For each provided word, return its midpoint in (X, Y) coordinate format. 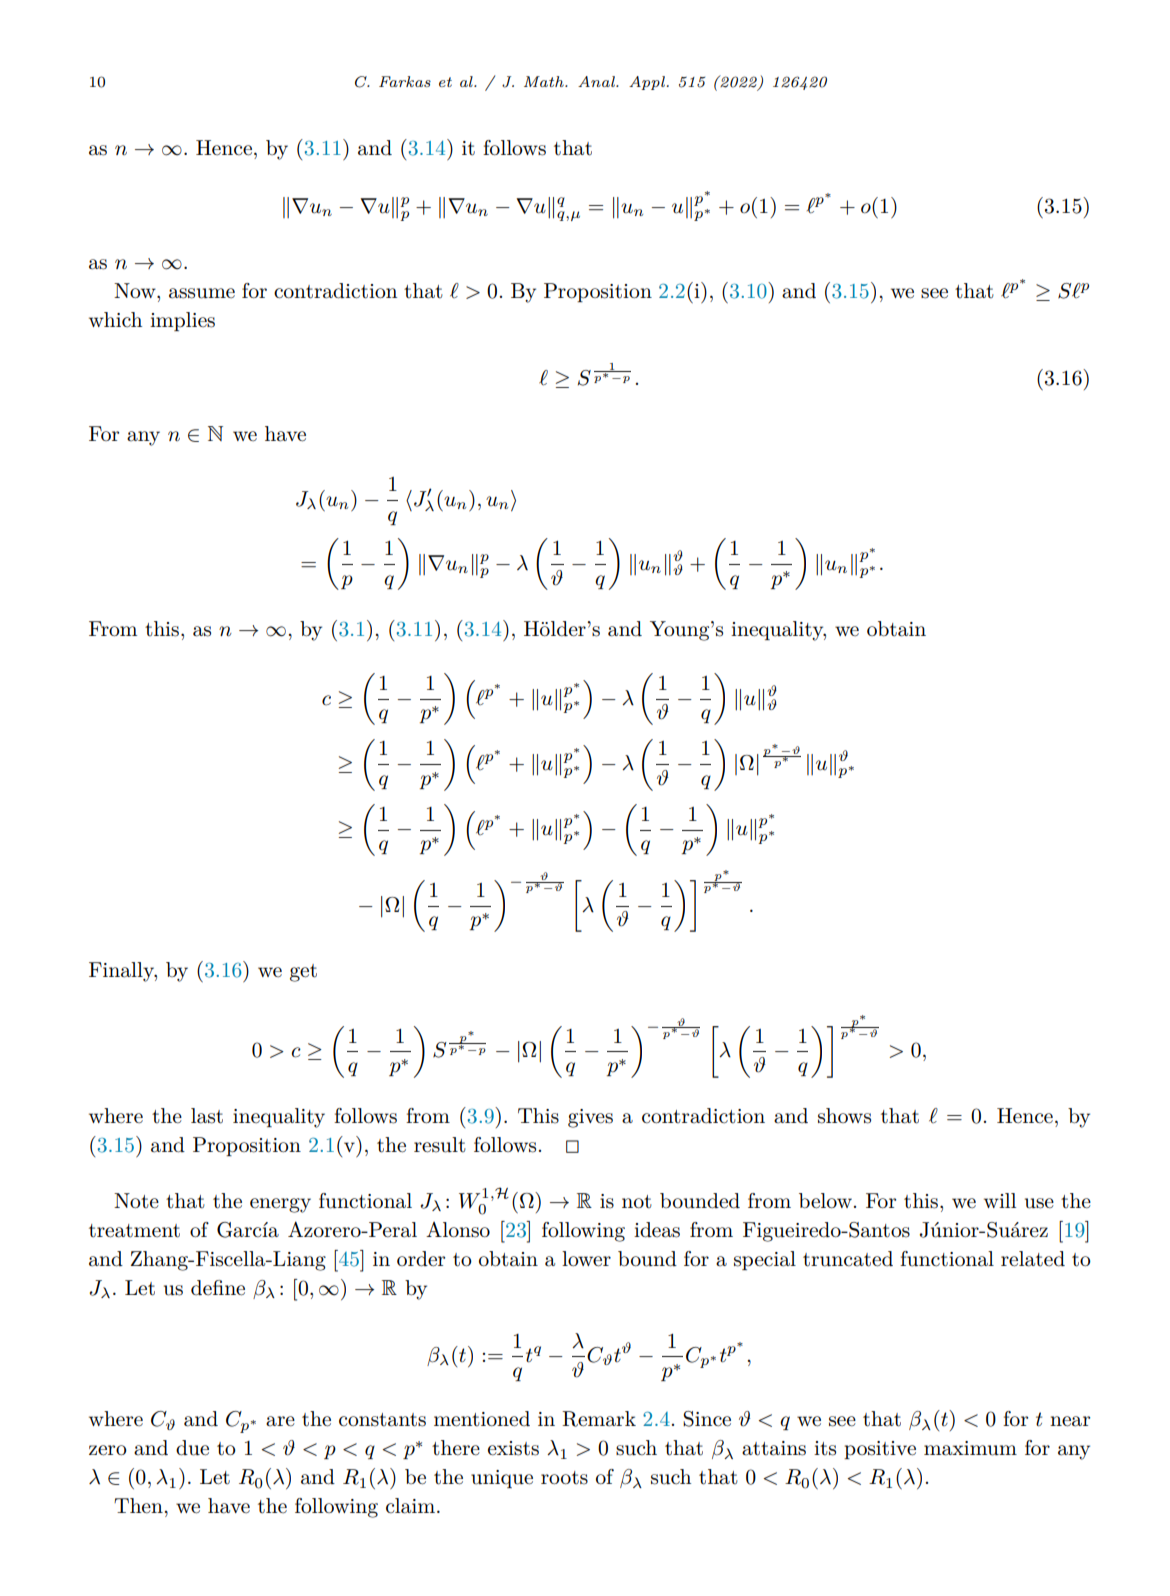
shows (844, 1116)
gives (590, 1118)
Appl (648, 83)
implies (182, 321)
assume (202, 293)
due (192, 1448)
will (1000, 1200)
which (115, 320)
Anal (597, 81)
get (303, 973)
